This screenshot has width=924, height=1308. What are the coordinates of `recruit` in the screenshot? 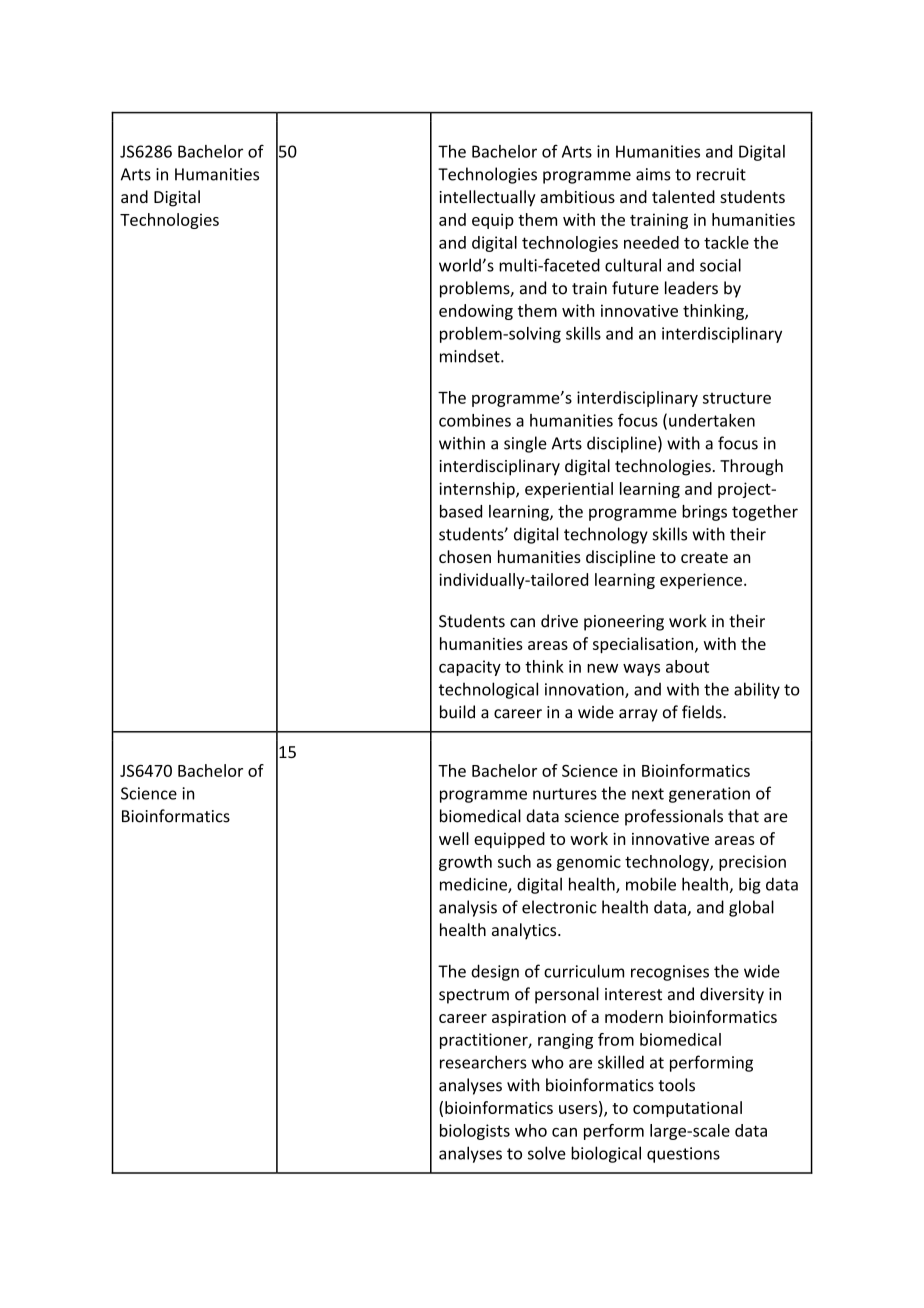 It's located at (721, 174).
